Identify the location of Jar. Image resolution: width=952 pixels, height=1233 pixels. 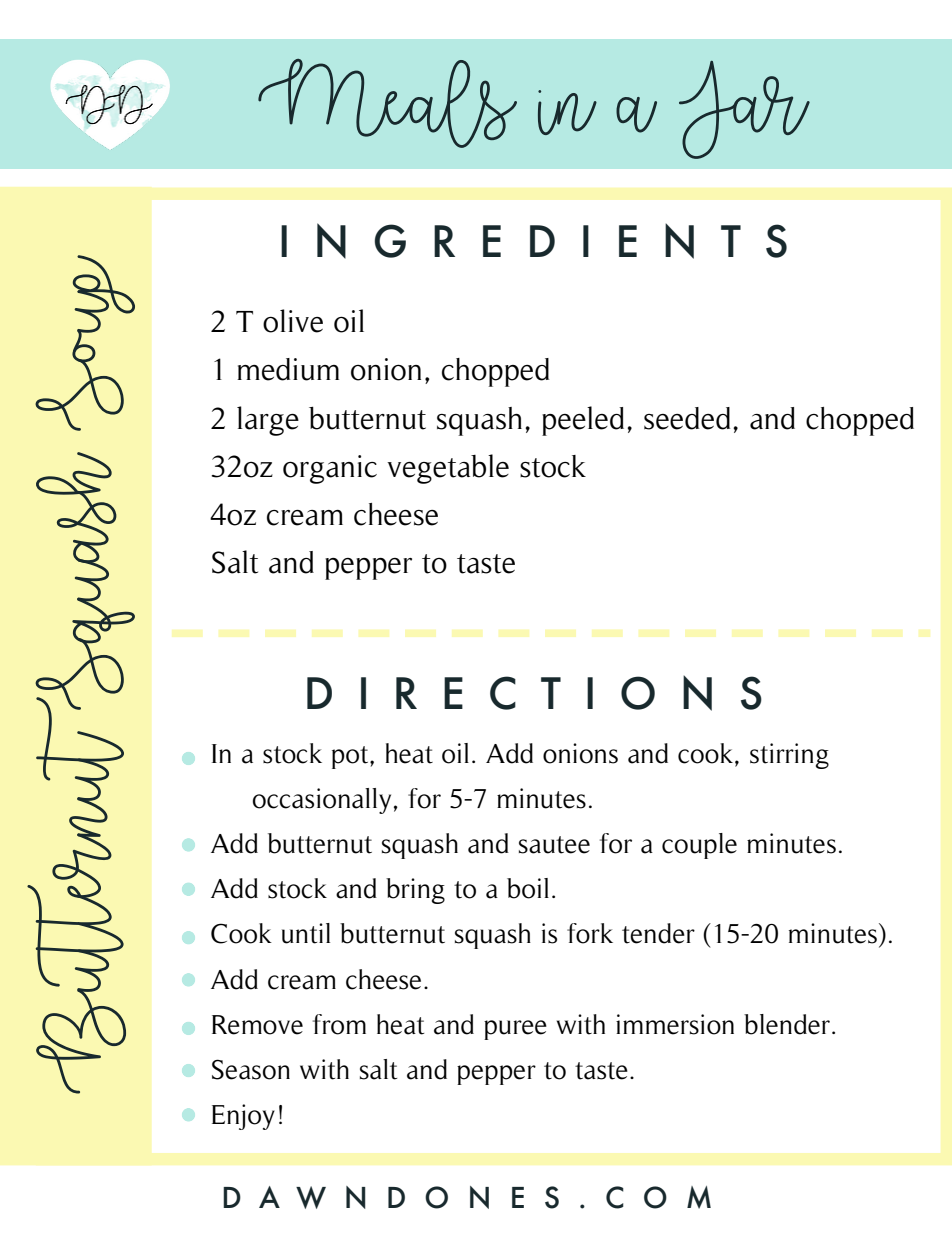
(744, 110).
